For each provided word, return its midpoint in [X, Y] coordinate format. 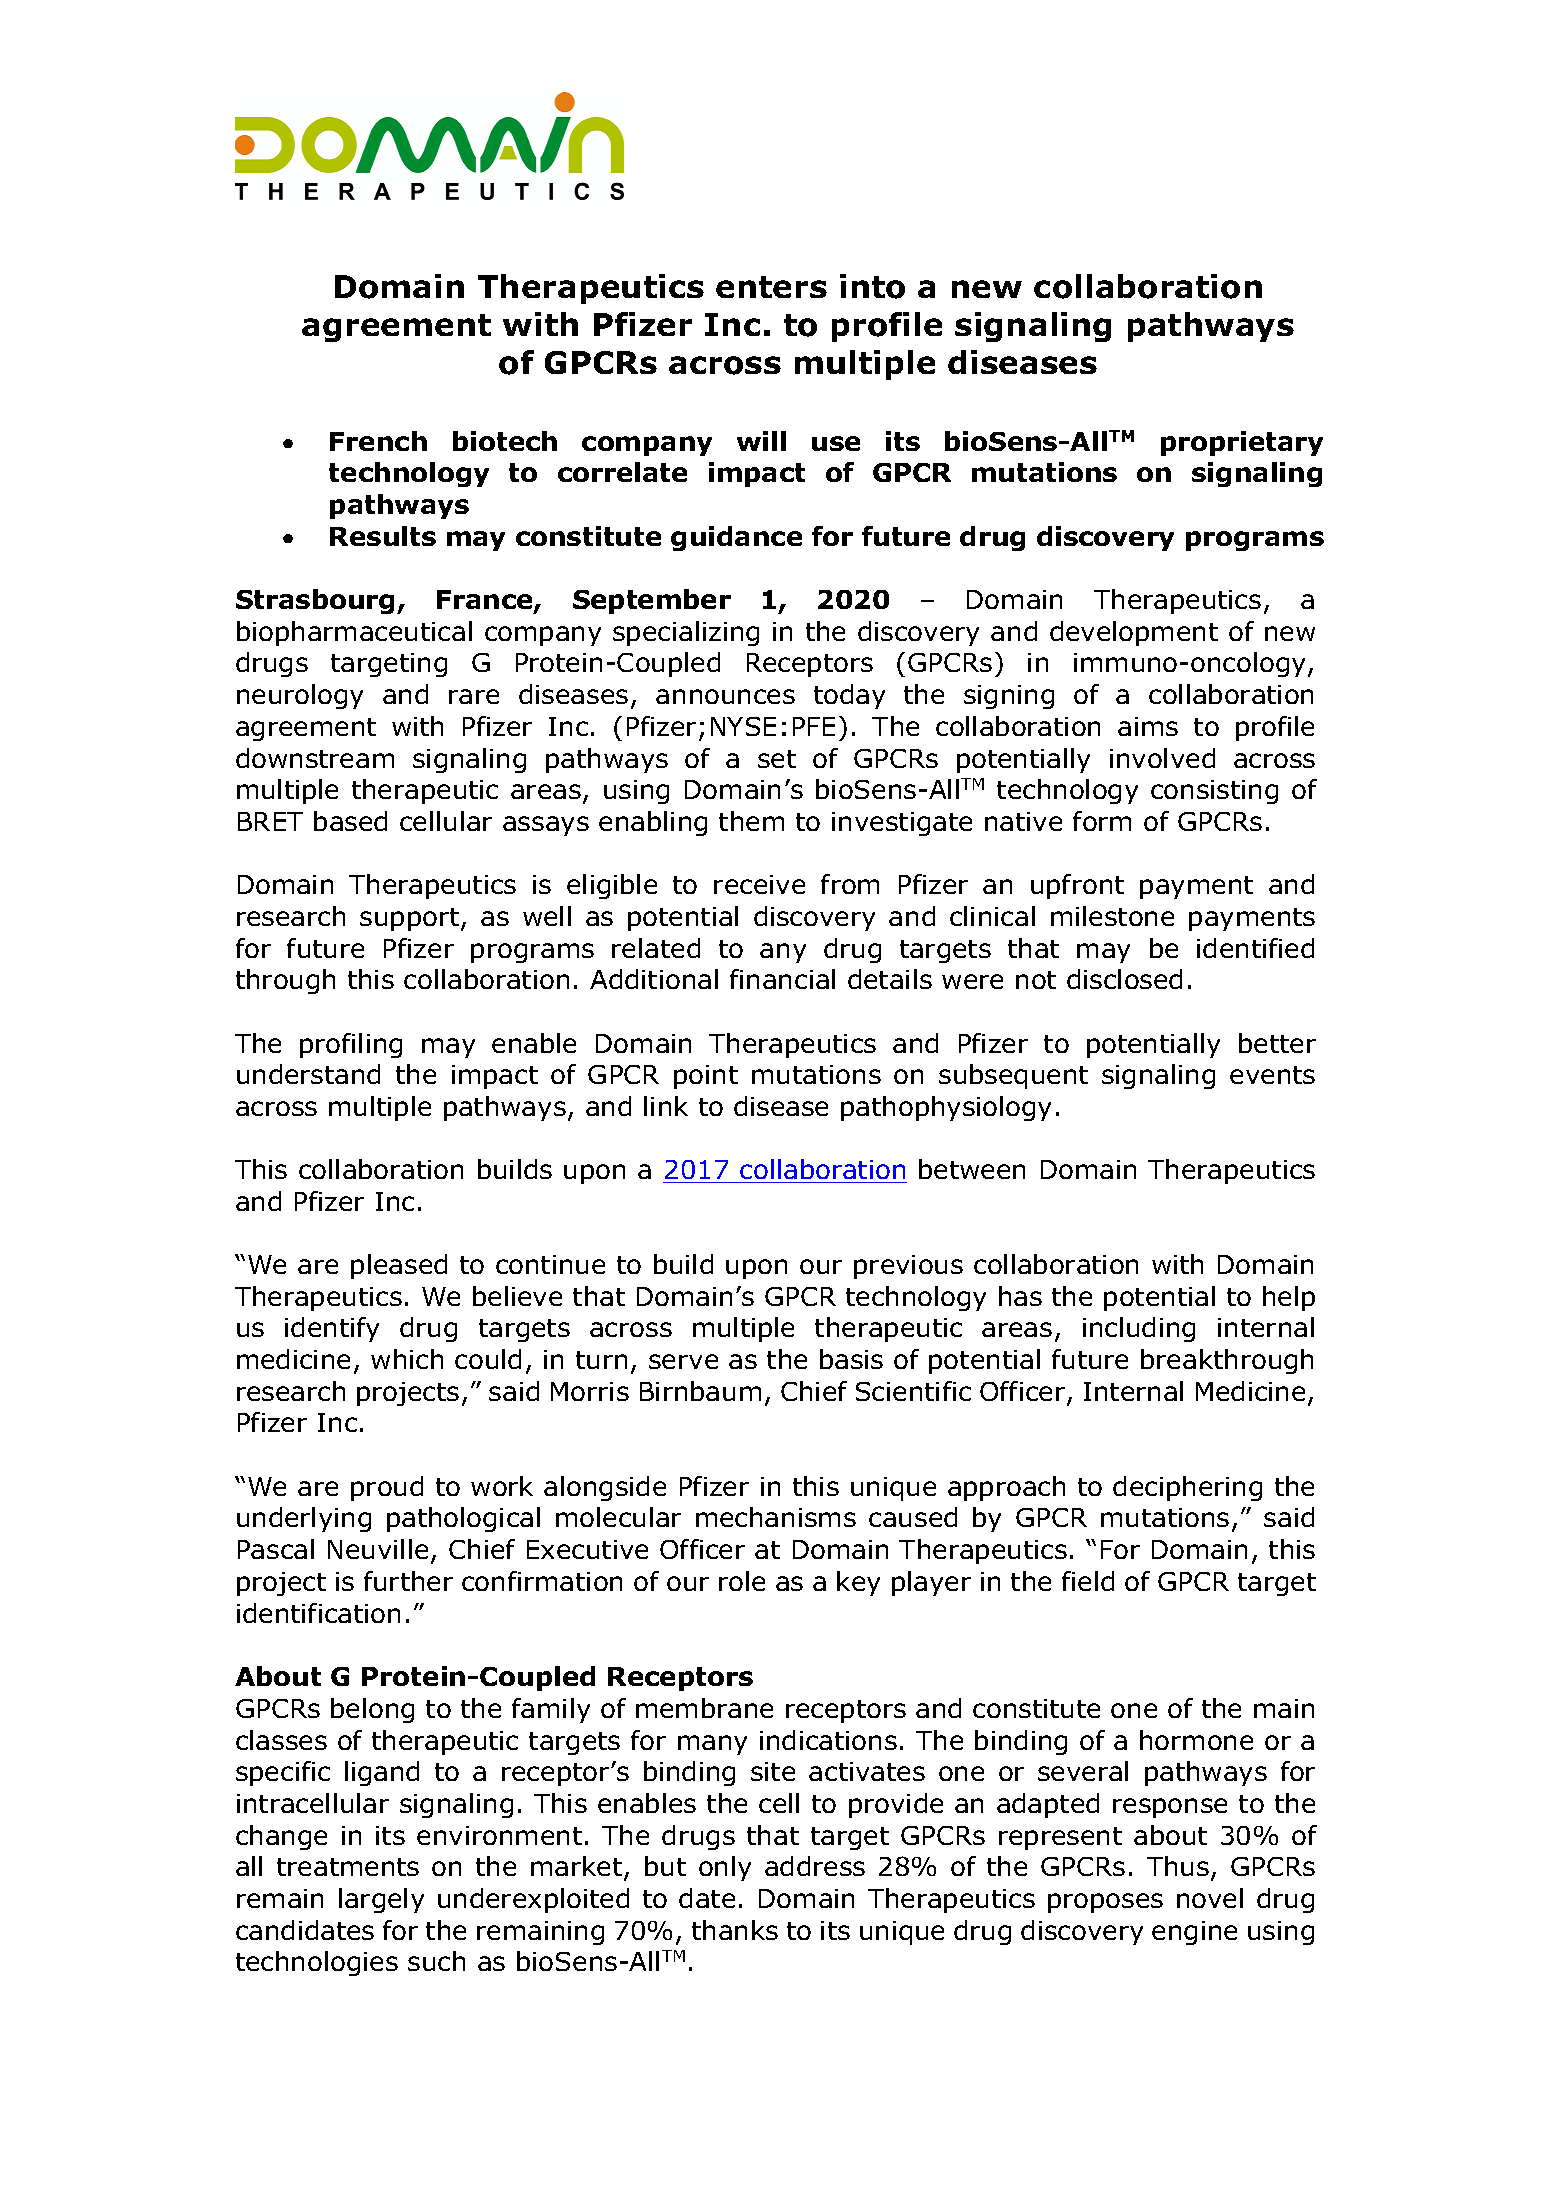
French [378, 441]
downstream [315, 758]
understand [308, 1074]
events [1272, 1075]
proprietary [1242, 443]
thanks [735, 1930]
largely [381, 1900]
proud [387, 1488]
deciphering [1187, 1488]
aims [1148, 726]
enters [771, 287]
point [706, 1077]
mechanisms [776, 1517]
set [777, 759]
